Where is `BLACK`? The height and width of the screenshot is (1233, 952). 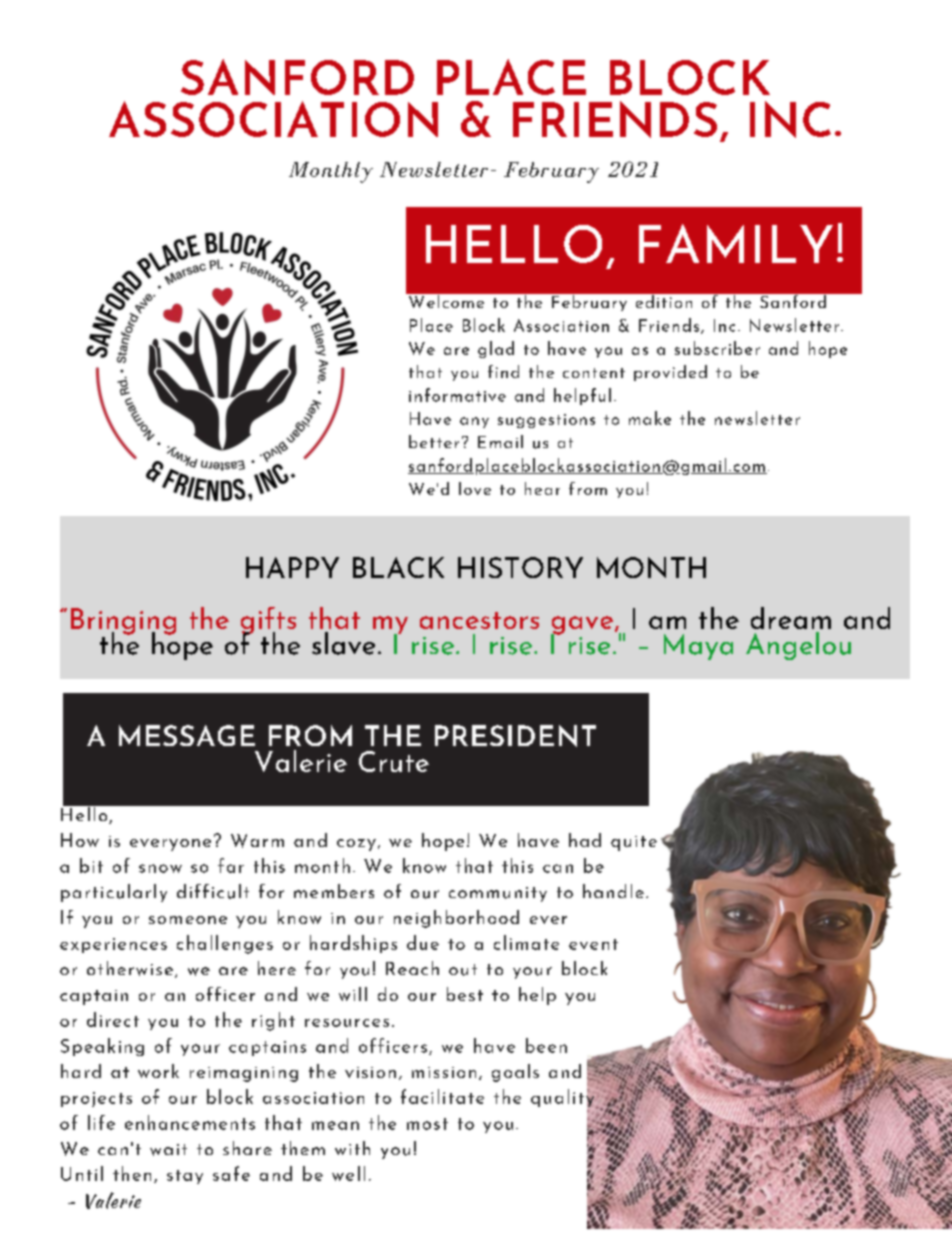 BLACK is located at coordinates (398, 567).
